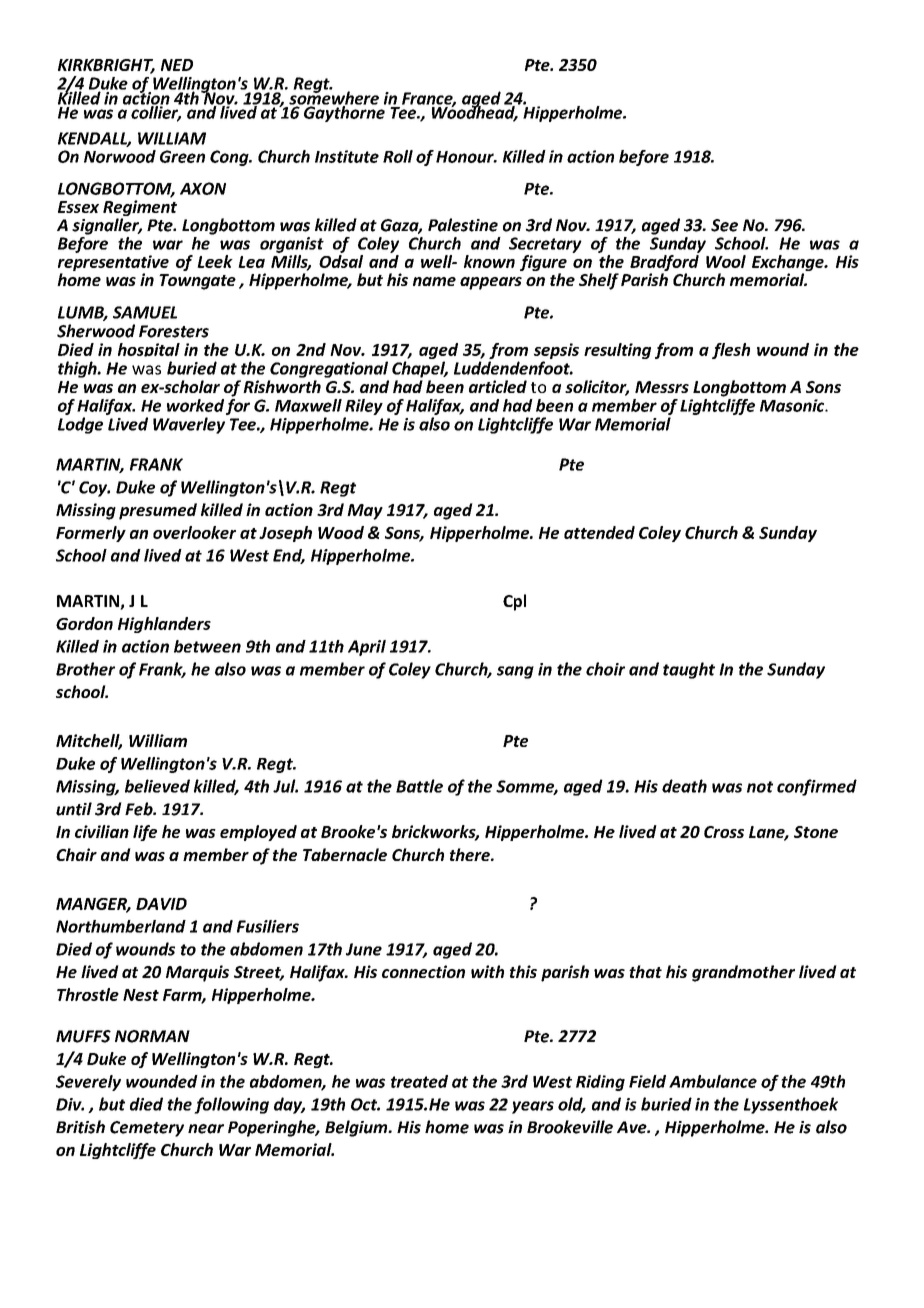  Describe the element at coordinates (689, 670) in the screenshot. I see `taught` at that location.
